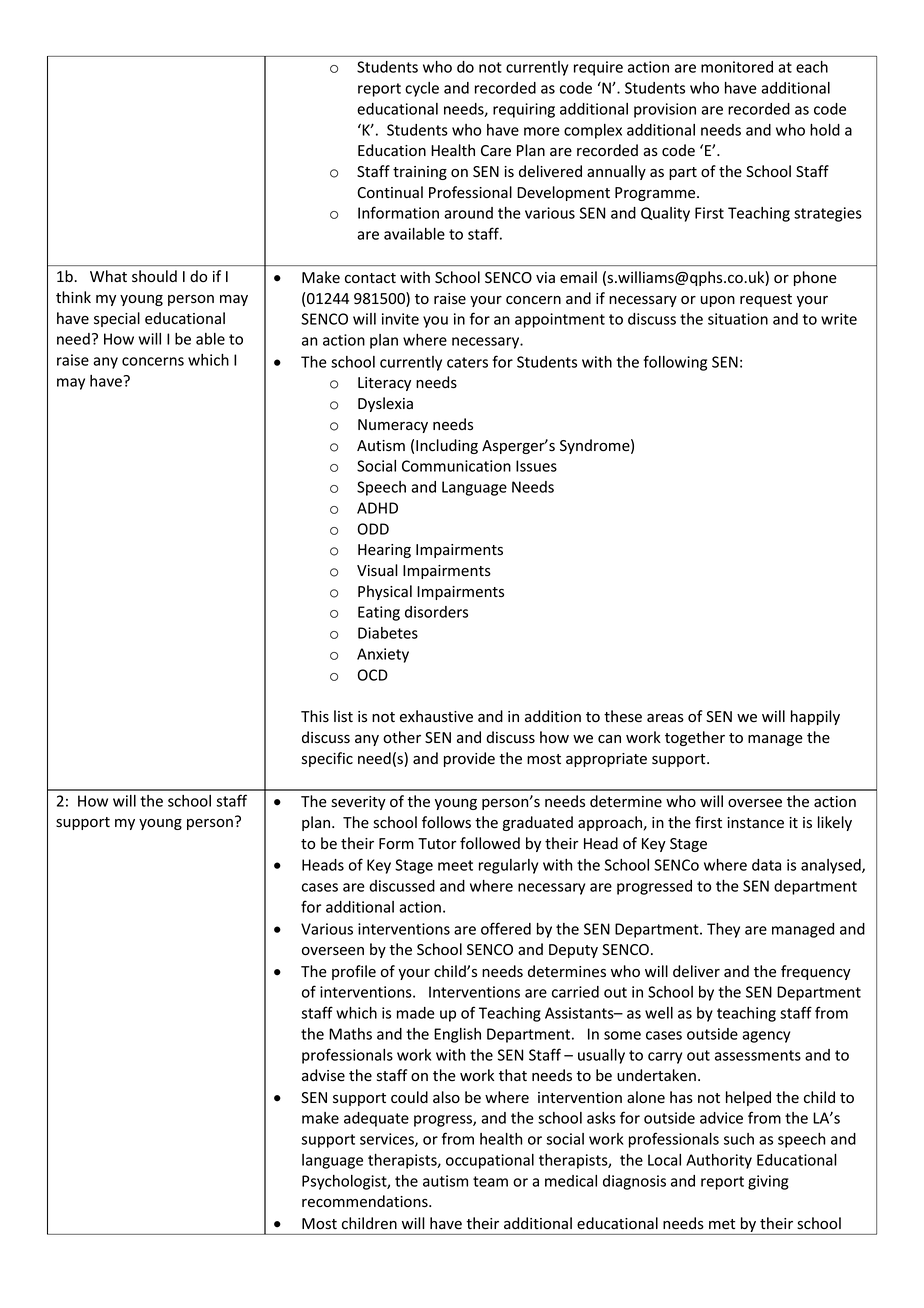 The image size is (924, 1308). Describe the element at coordinates (327, 759) in the document. I see `specific` at that location.
